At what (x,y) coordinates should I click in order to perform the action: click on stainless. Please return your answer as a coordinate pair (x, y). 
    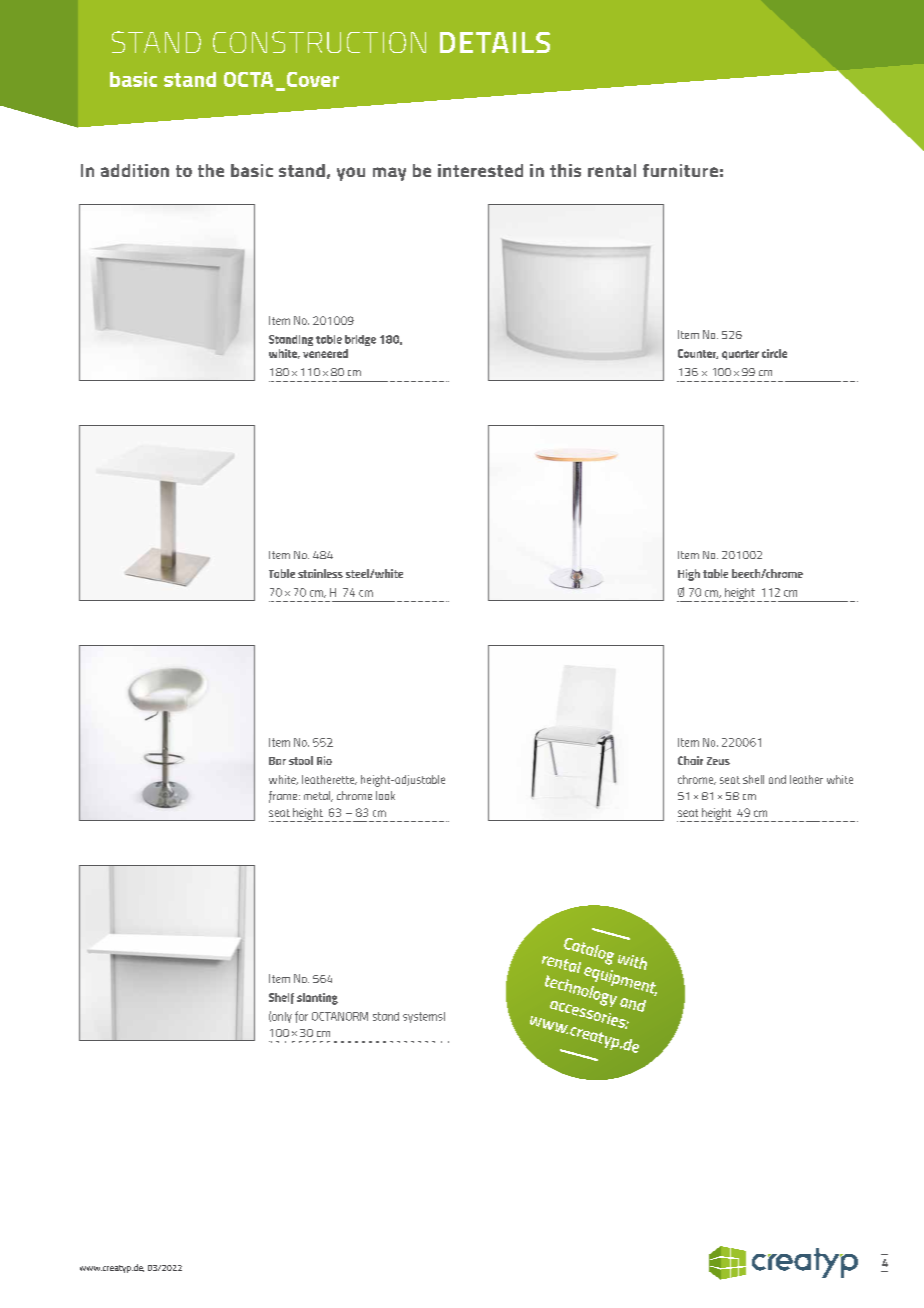
    Looking at the image, I should click on (320, 573).
